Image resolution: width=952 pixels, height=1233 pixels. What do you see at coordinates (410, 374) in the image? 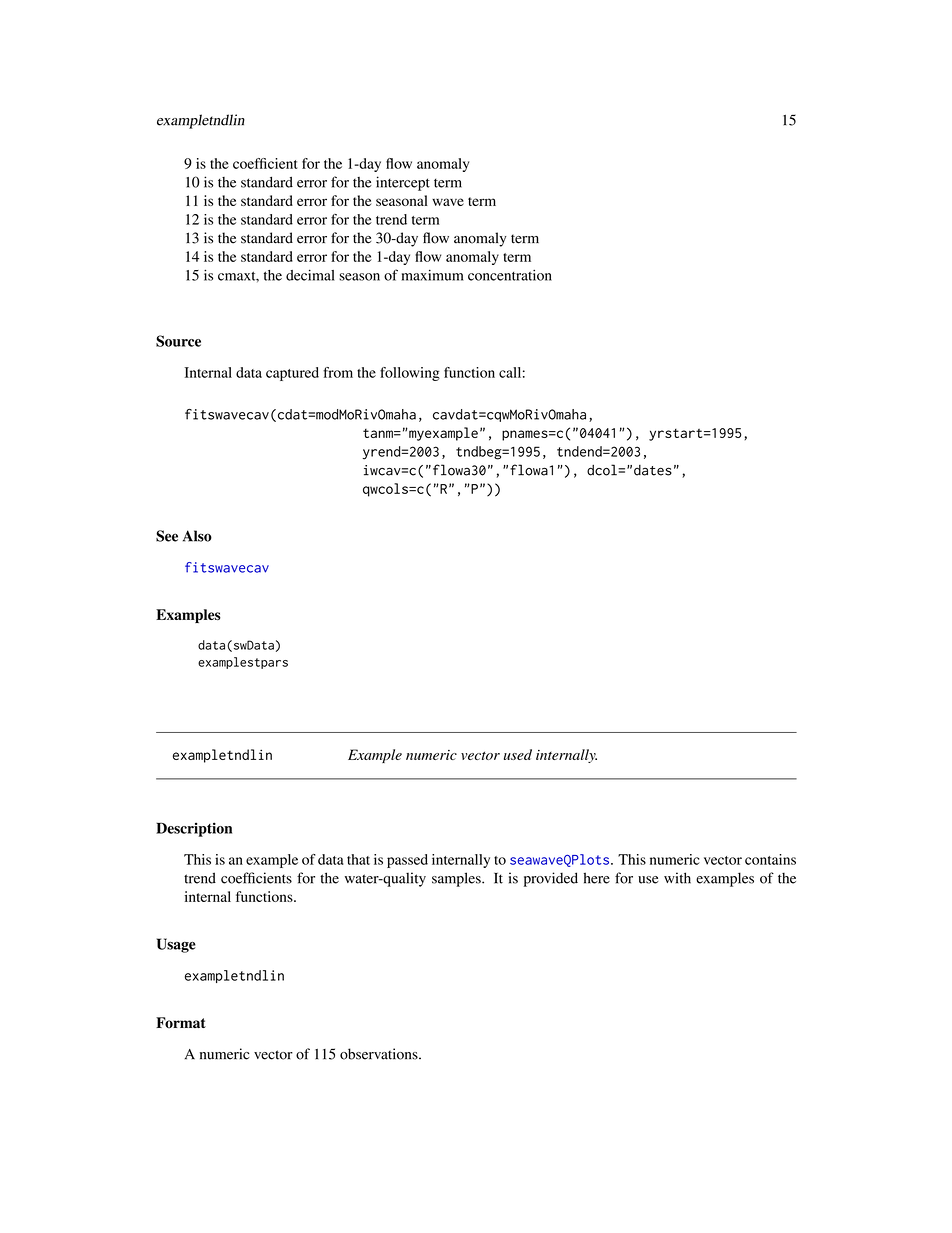
I see `following` at bounding box center [410, 374].
